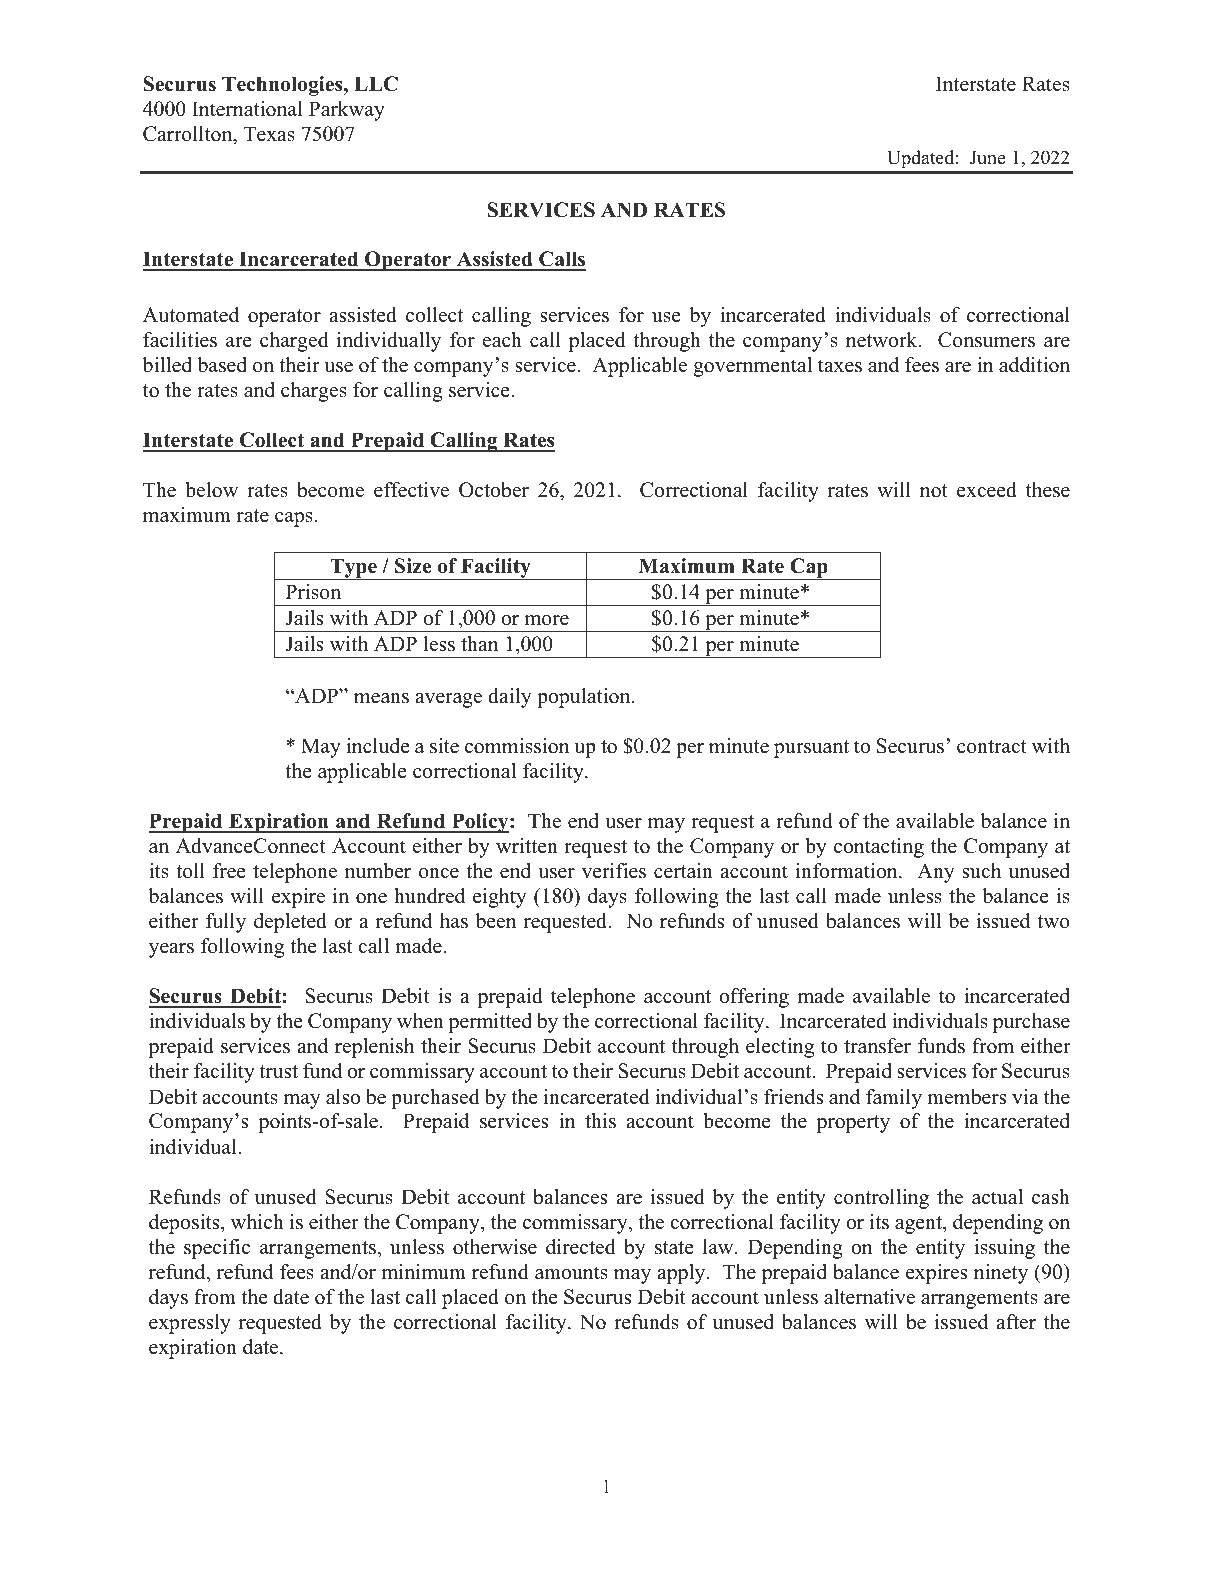  I want to click on each, so click(502, 340).
